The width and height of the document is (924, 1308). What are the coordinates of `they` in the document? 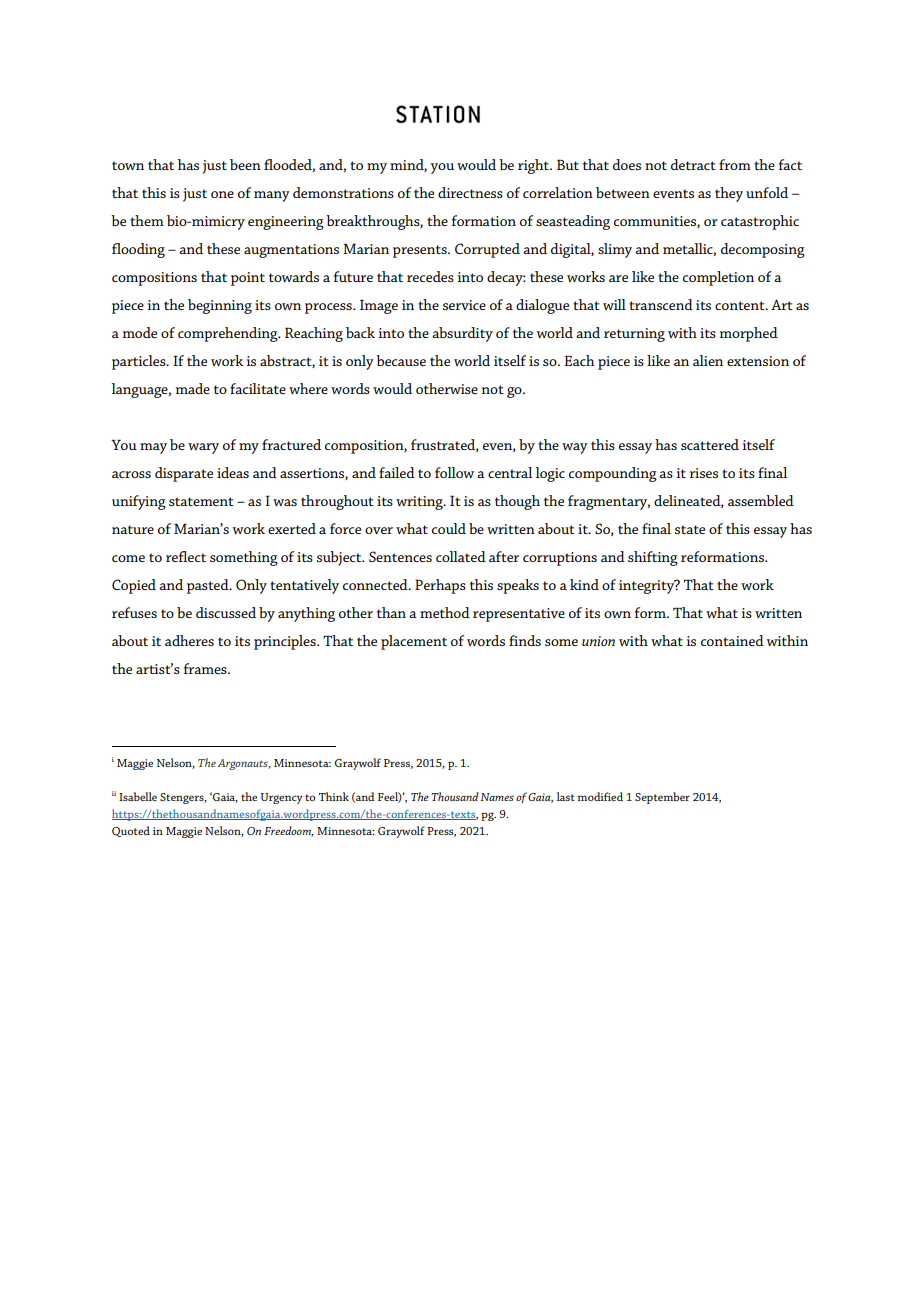 It's located at (729, 194).
